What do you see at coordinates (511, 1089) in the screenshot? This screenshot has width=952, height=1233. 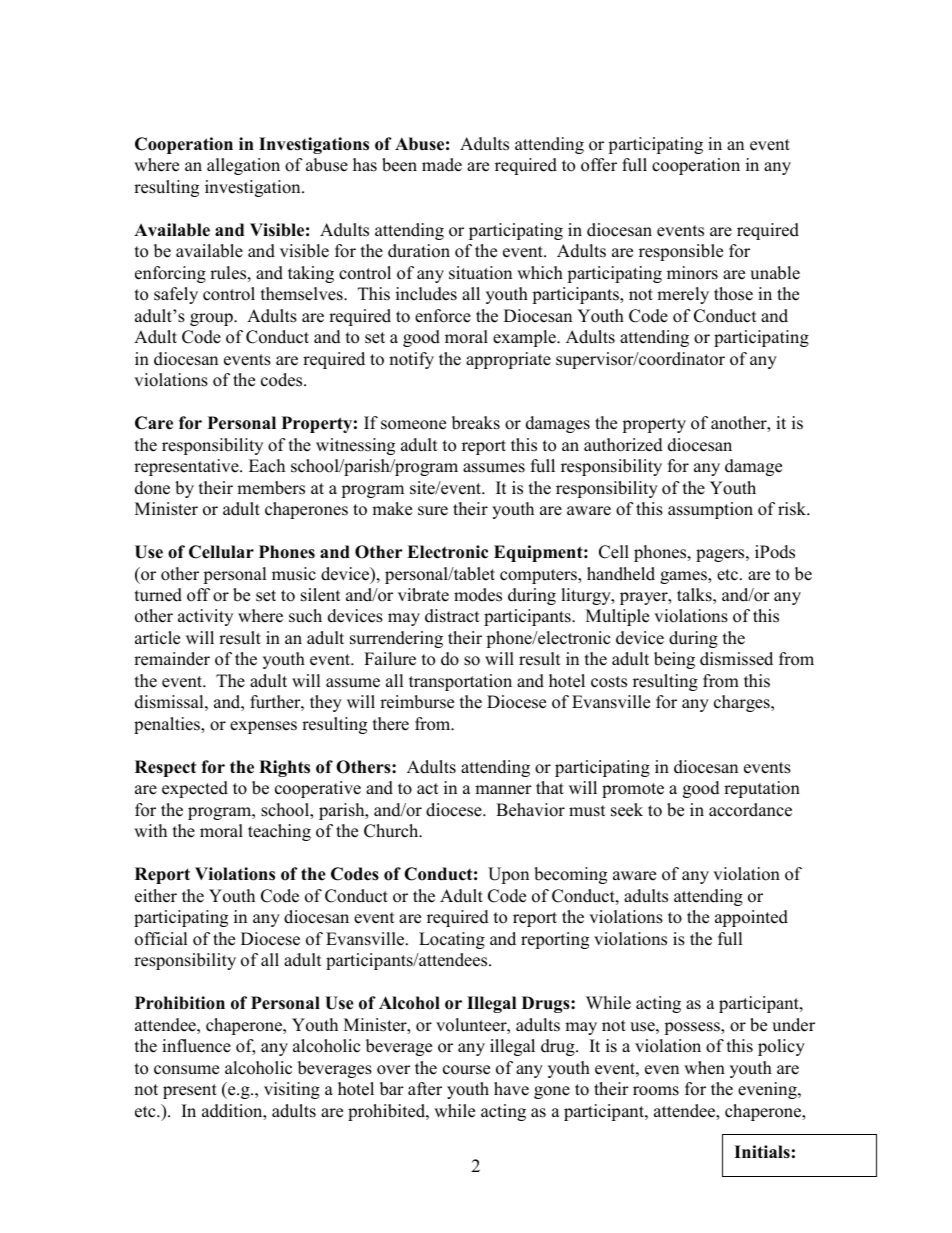 I see `have` at bounding box center [511, 1089].
